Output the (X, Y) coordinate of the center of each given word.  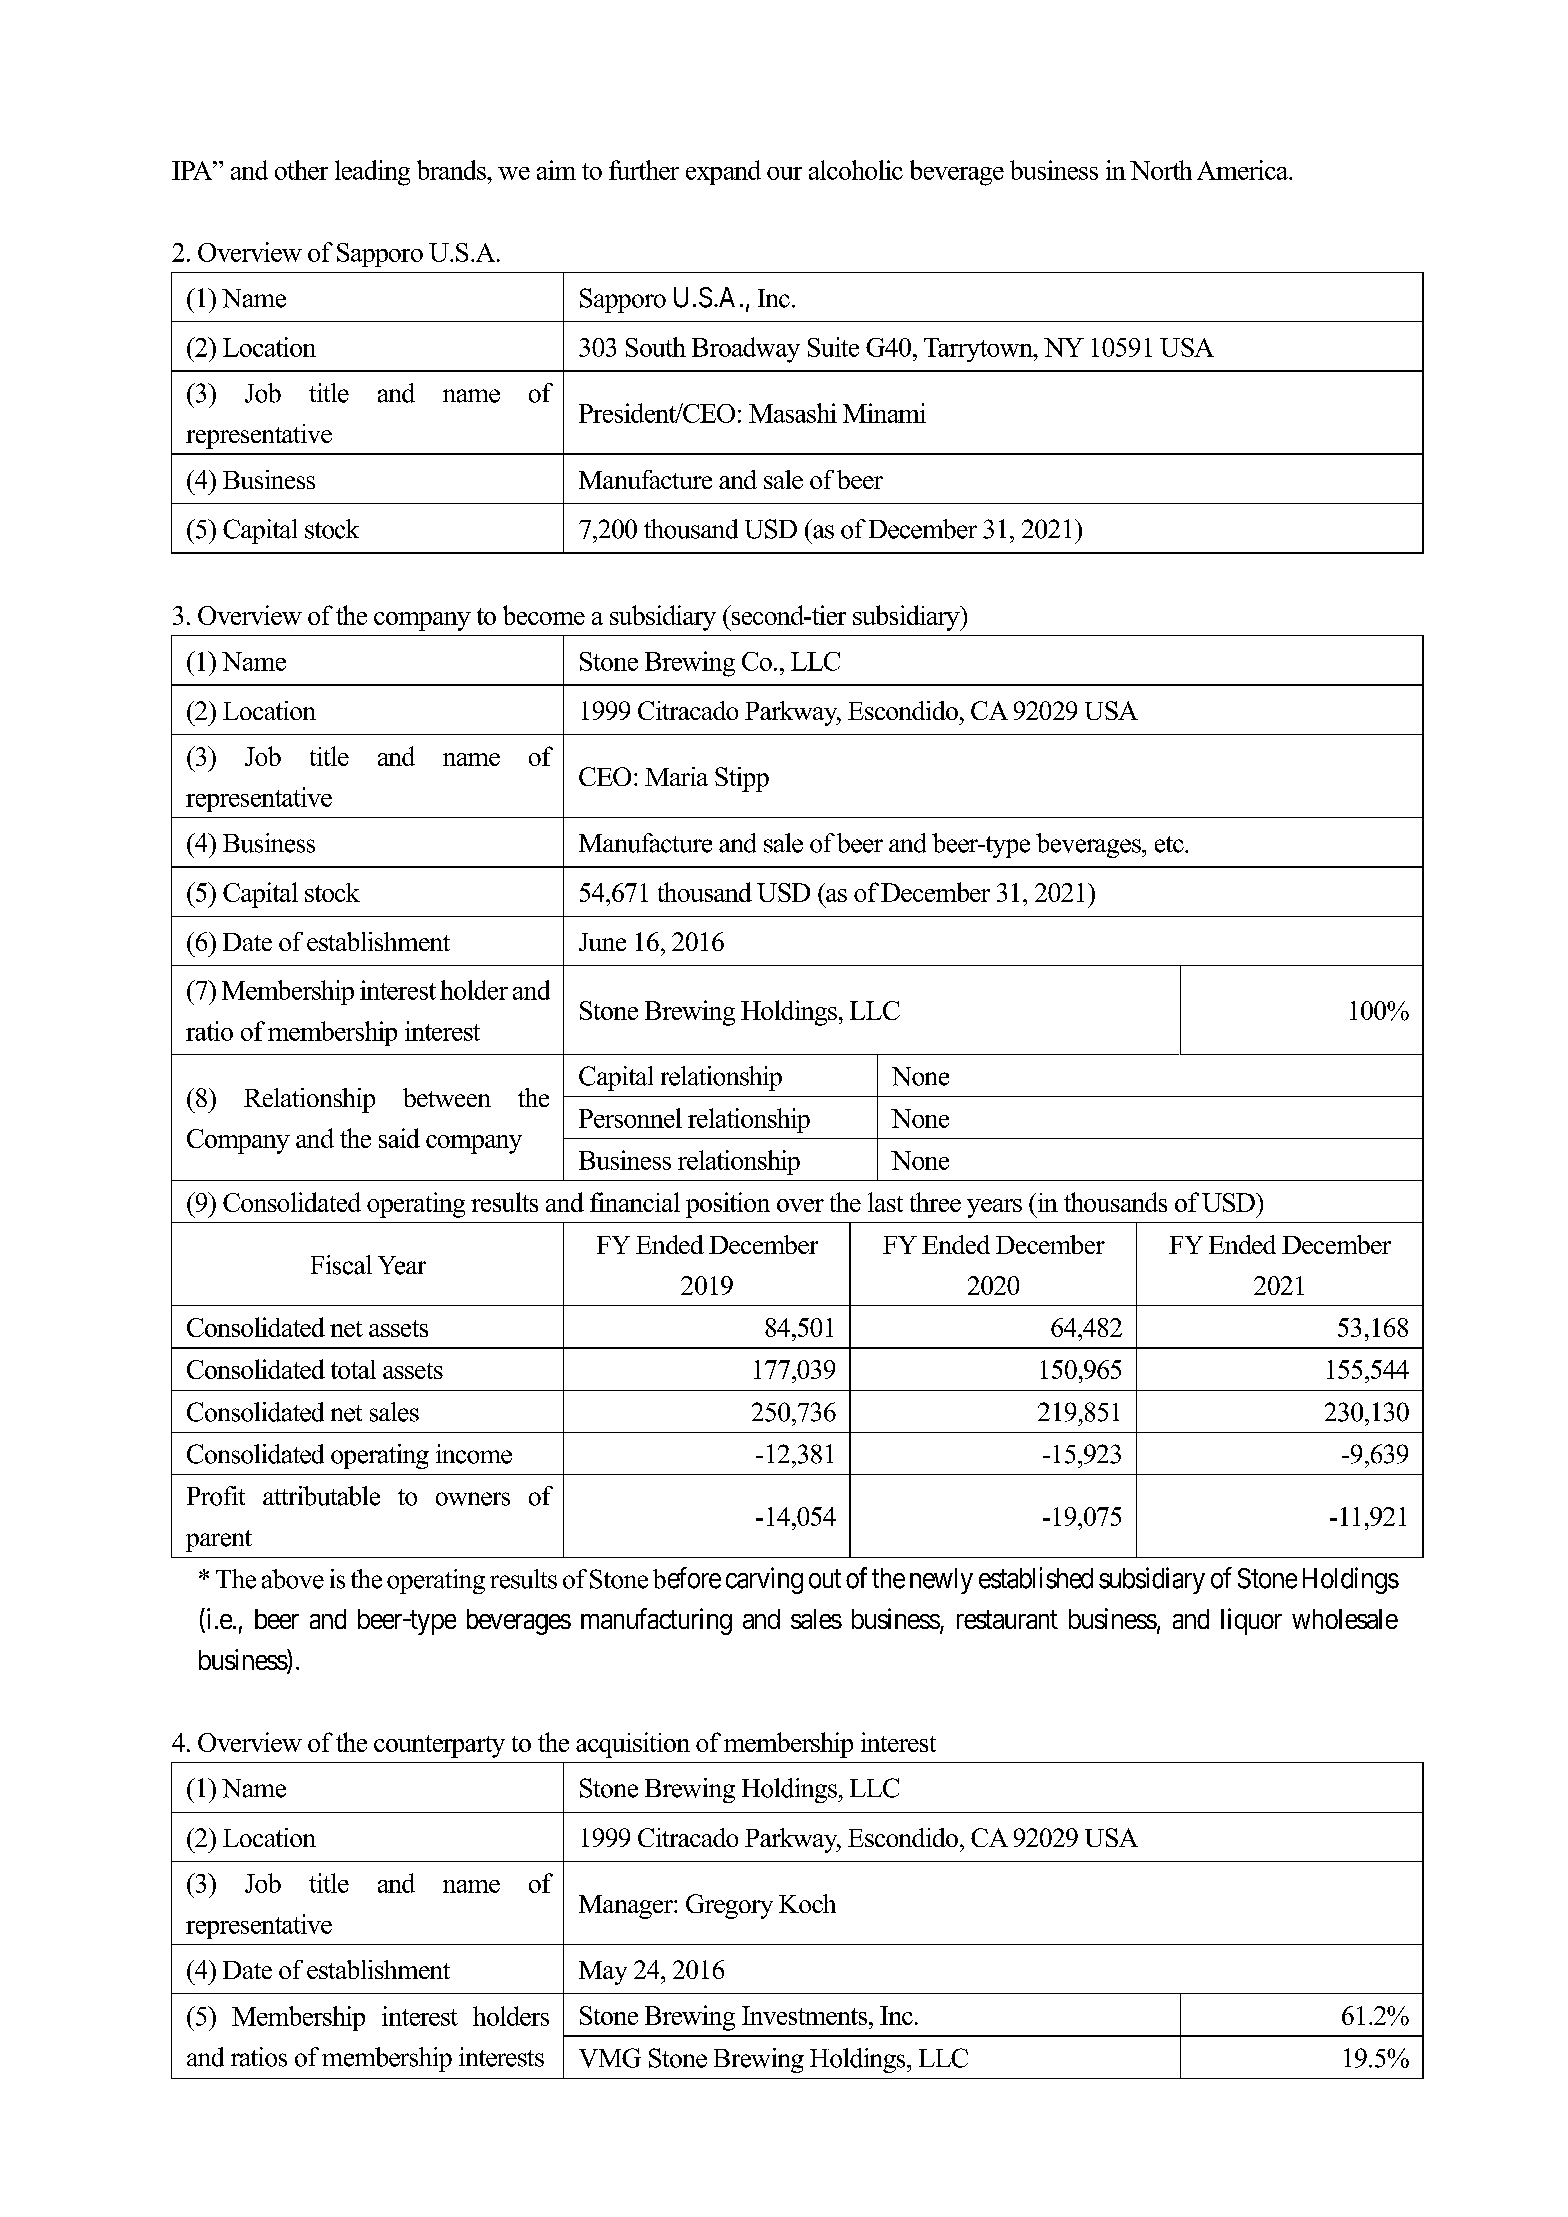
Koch (807, 1903)
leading (372, 173)
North (1161, 170)
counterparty (439, 1746)
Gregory (729, 1906)
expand (723, 172)
